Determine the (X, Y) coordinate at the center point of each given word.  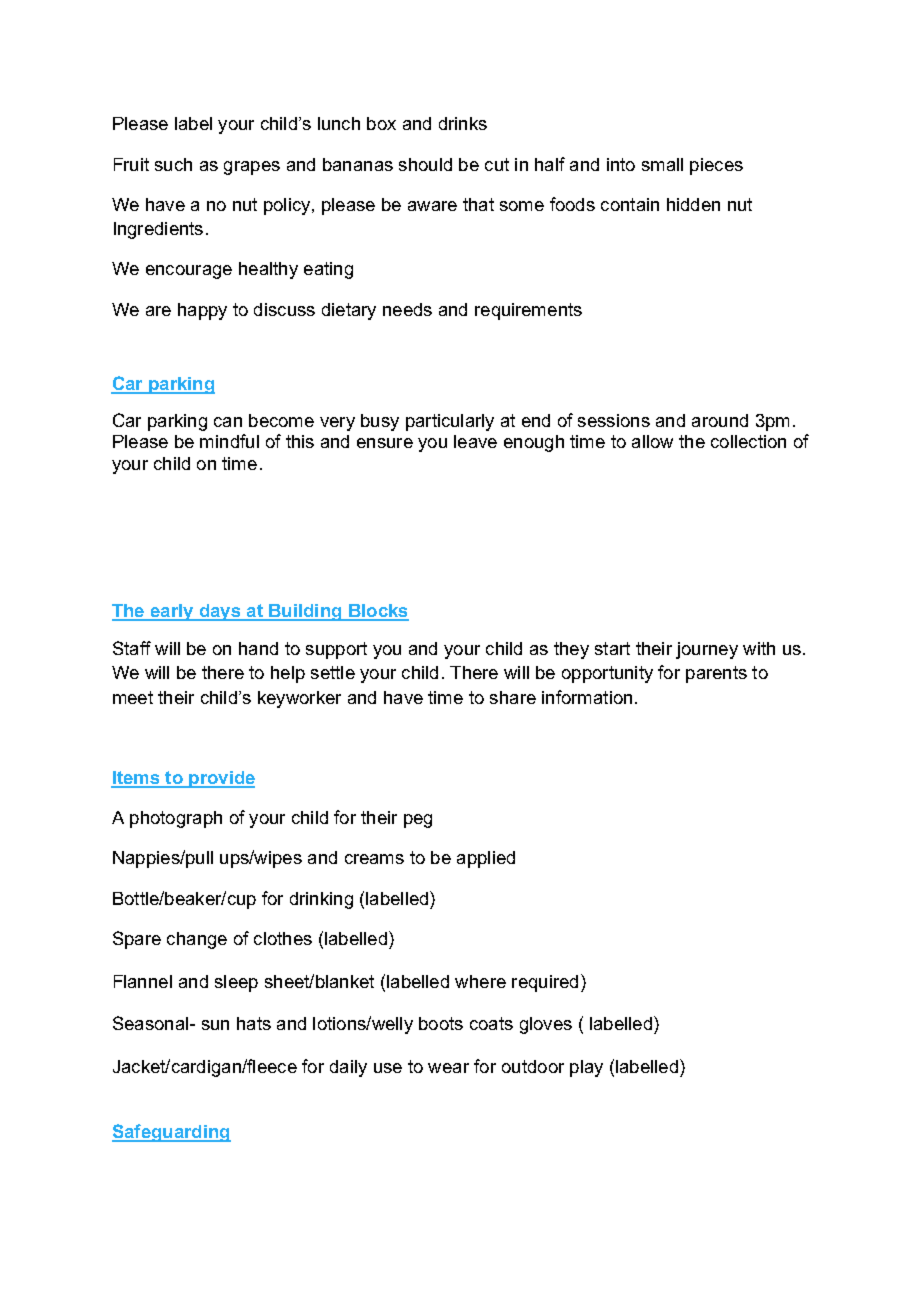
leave (475, 441)
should (425, 164)
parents (716, 674)
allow (652, 441)
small (662, 164)
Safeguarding (171, 1133)
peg (418, 821)
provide (221, 779)
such (173, 164)
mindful (229, 441)
